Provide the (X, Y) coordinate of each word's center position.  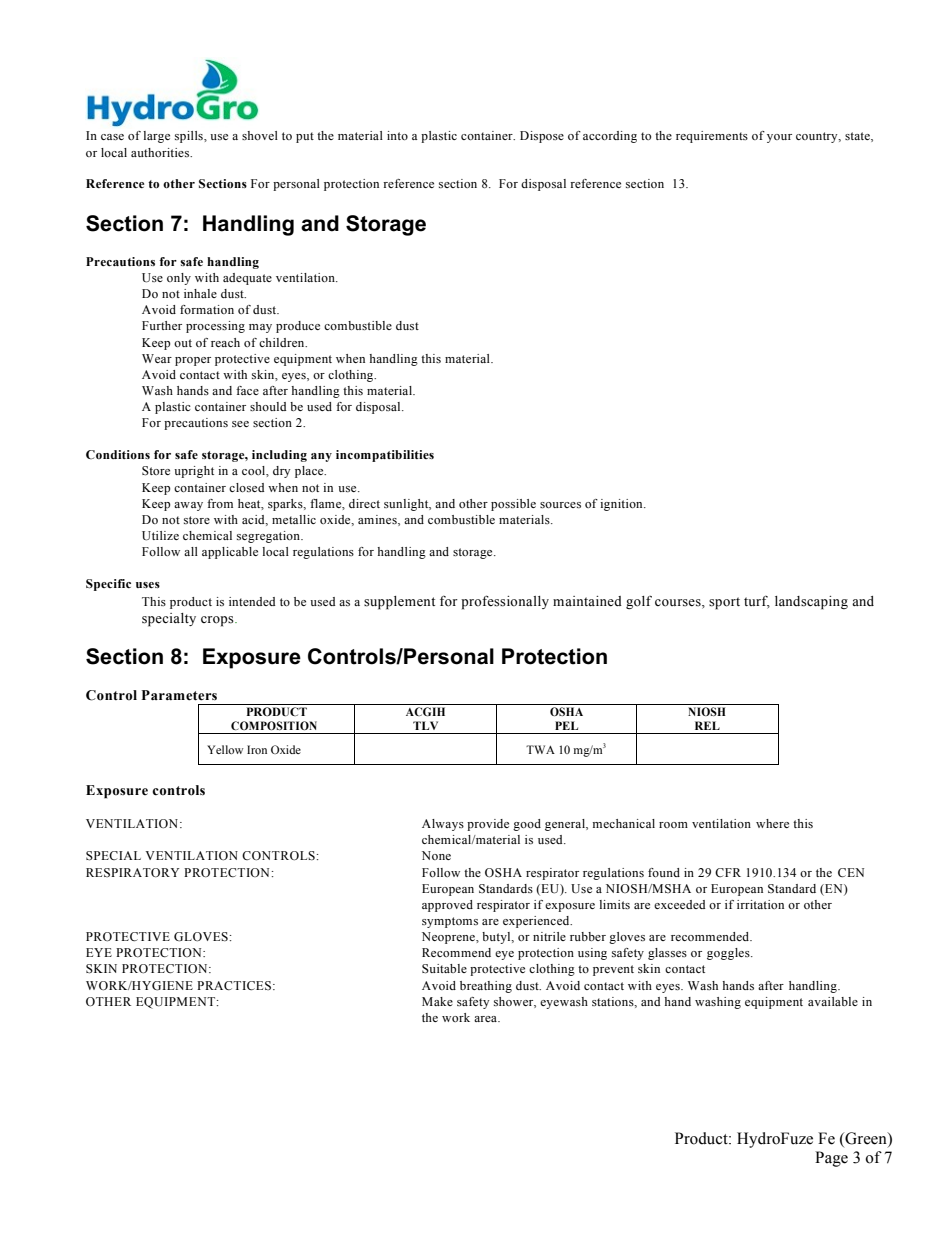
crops (218, 621)
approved (447, 906)
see (240, 424)
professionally (505, 602)
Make (437, 1001)
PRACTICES (234, 985)
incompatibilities (385, 456)
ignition (622, 505)
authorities (161, 152)
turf (757, 601)
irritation (760, 904)
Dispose (542, 137)
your (779, 138)
